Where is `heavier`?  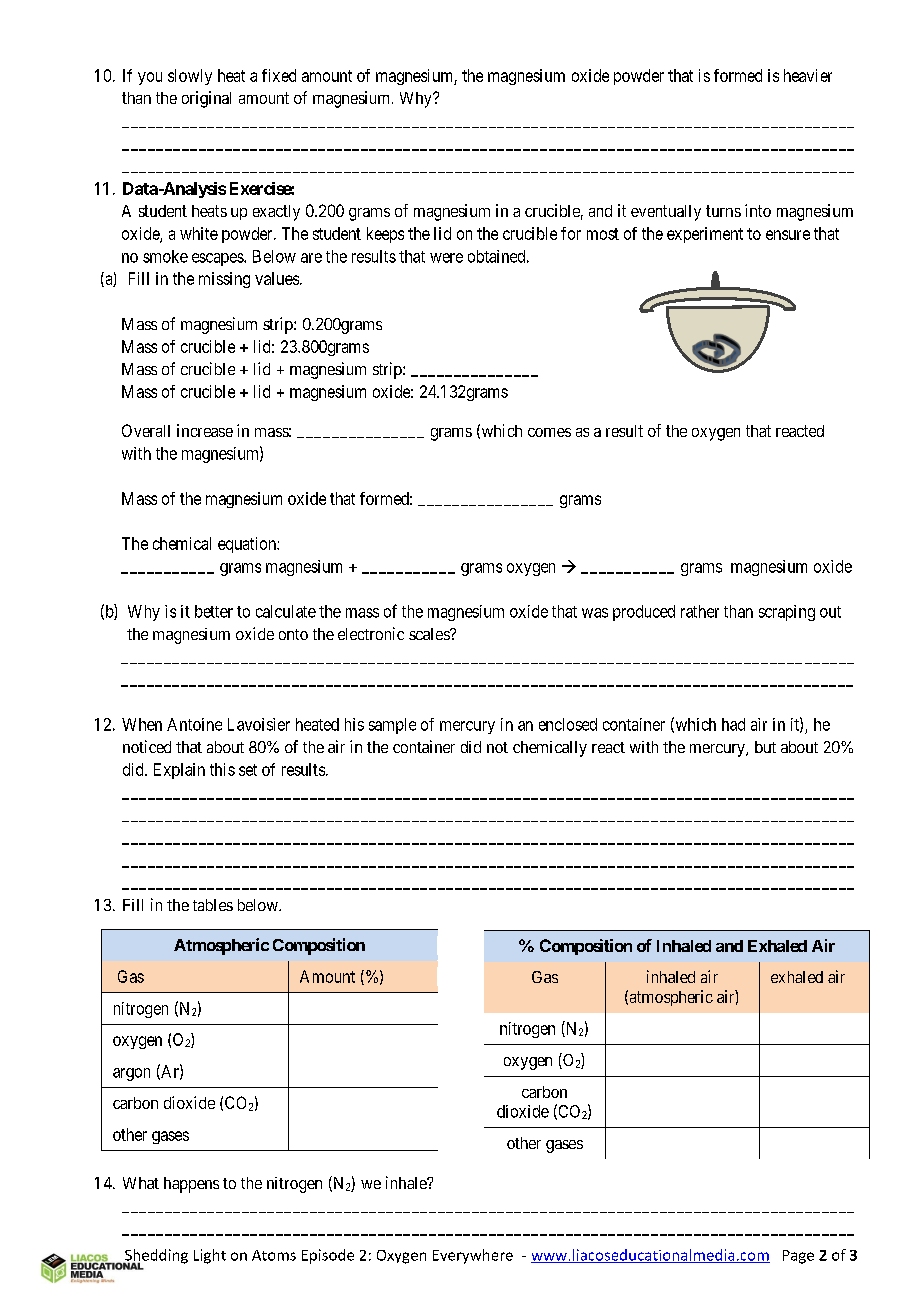 heavier is located at coordinates (808, 75).
